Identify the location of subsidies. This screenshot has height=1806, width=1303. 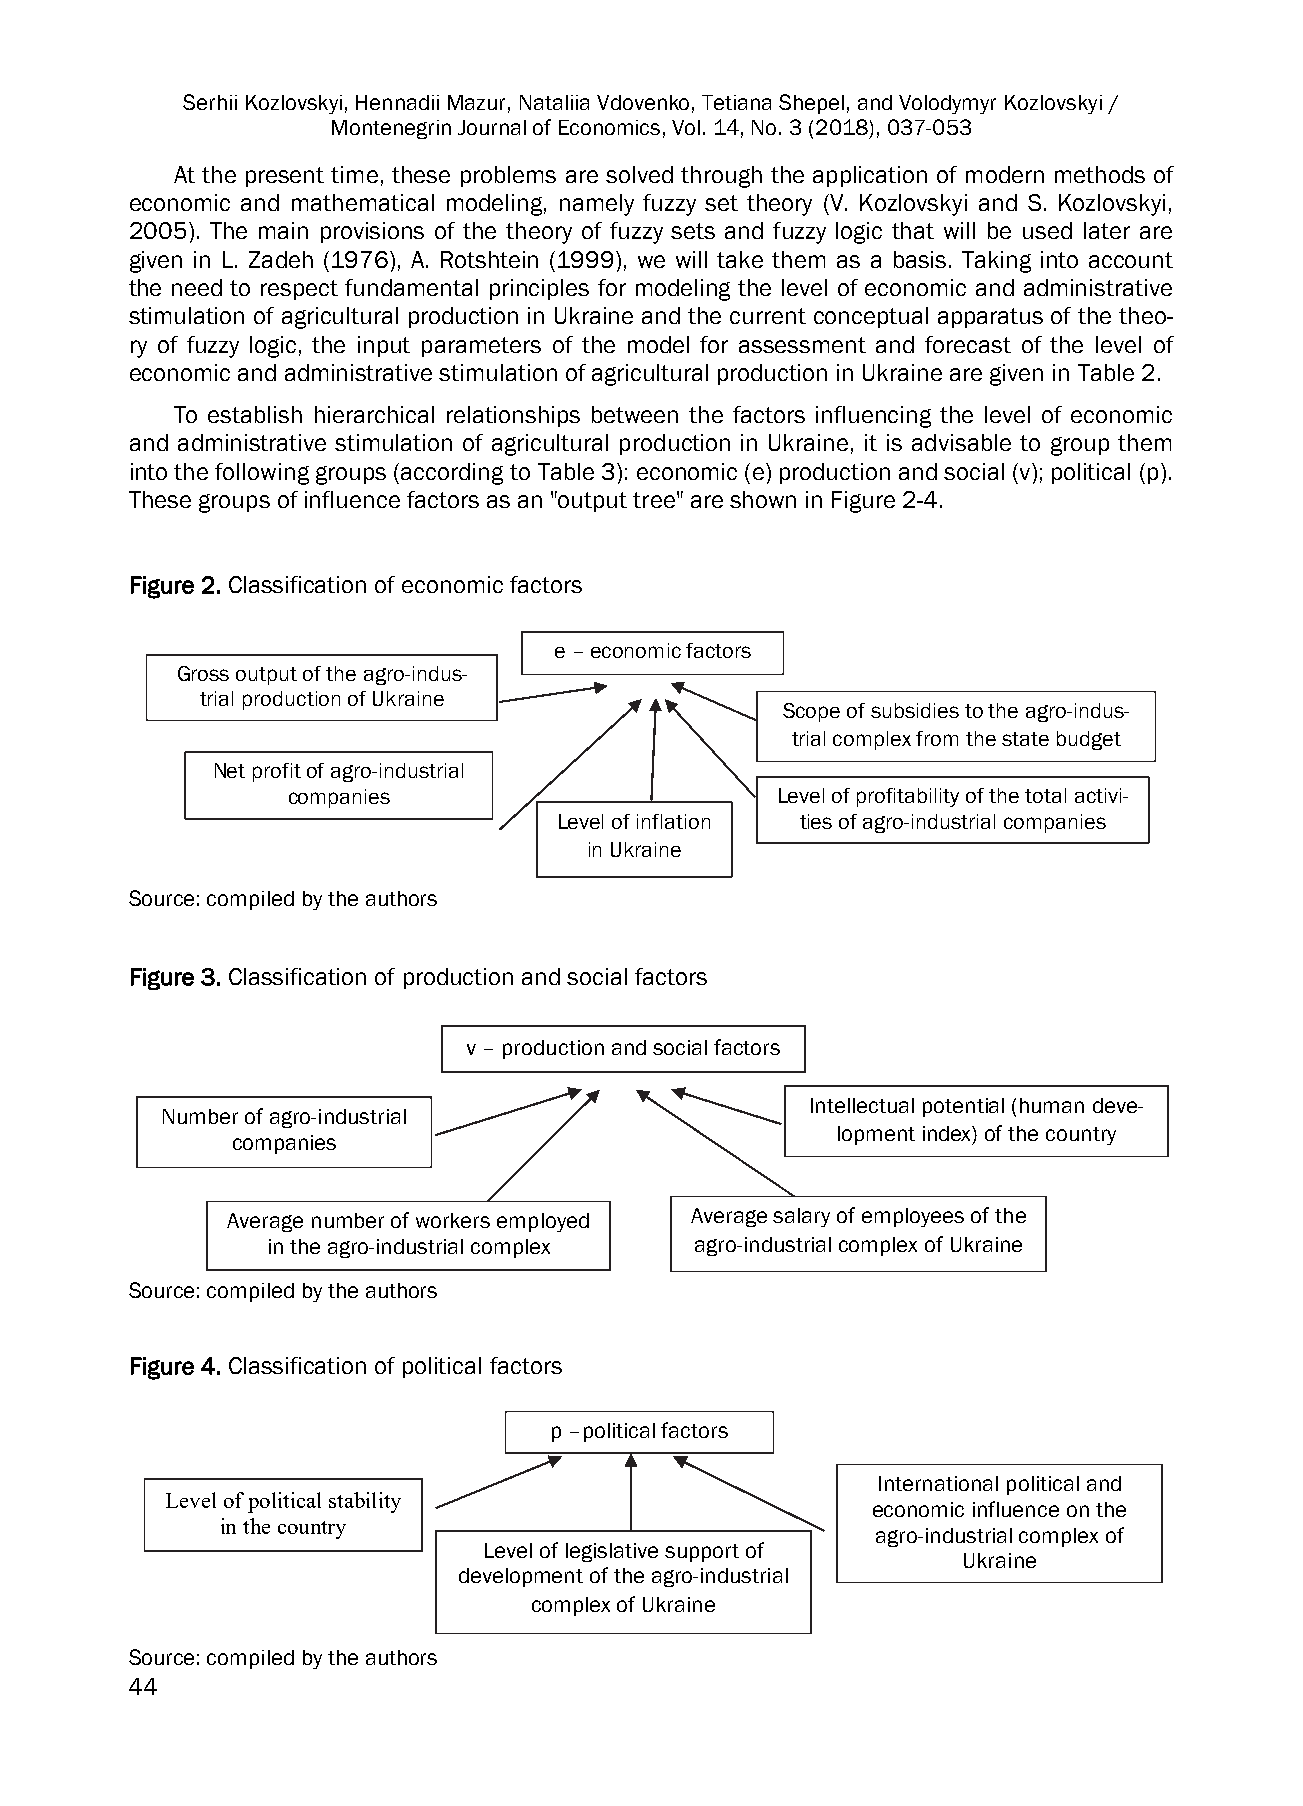
(915, 710).
